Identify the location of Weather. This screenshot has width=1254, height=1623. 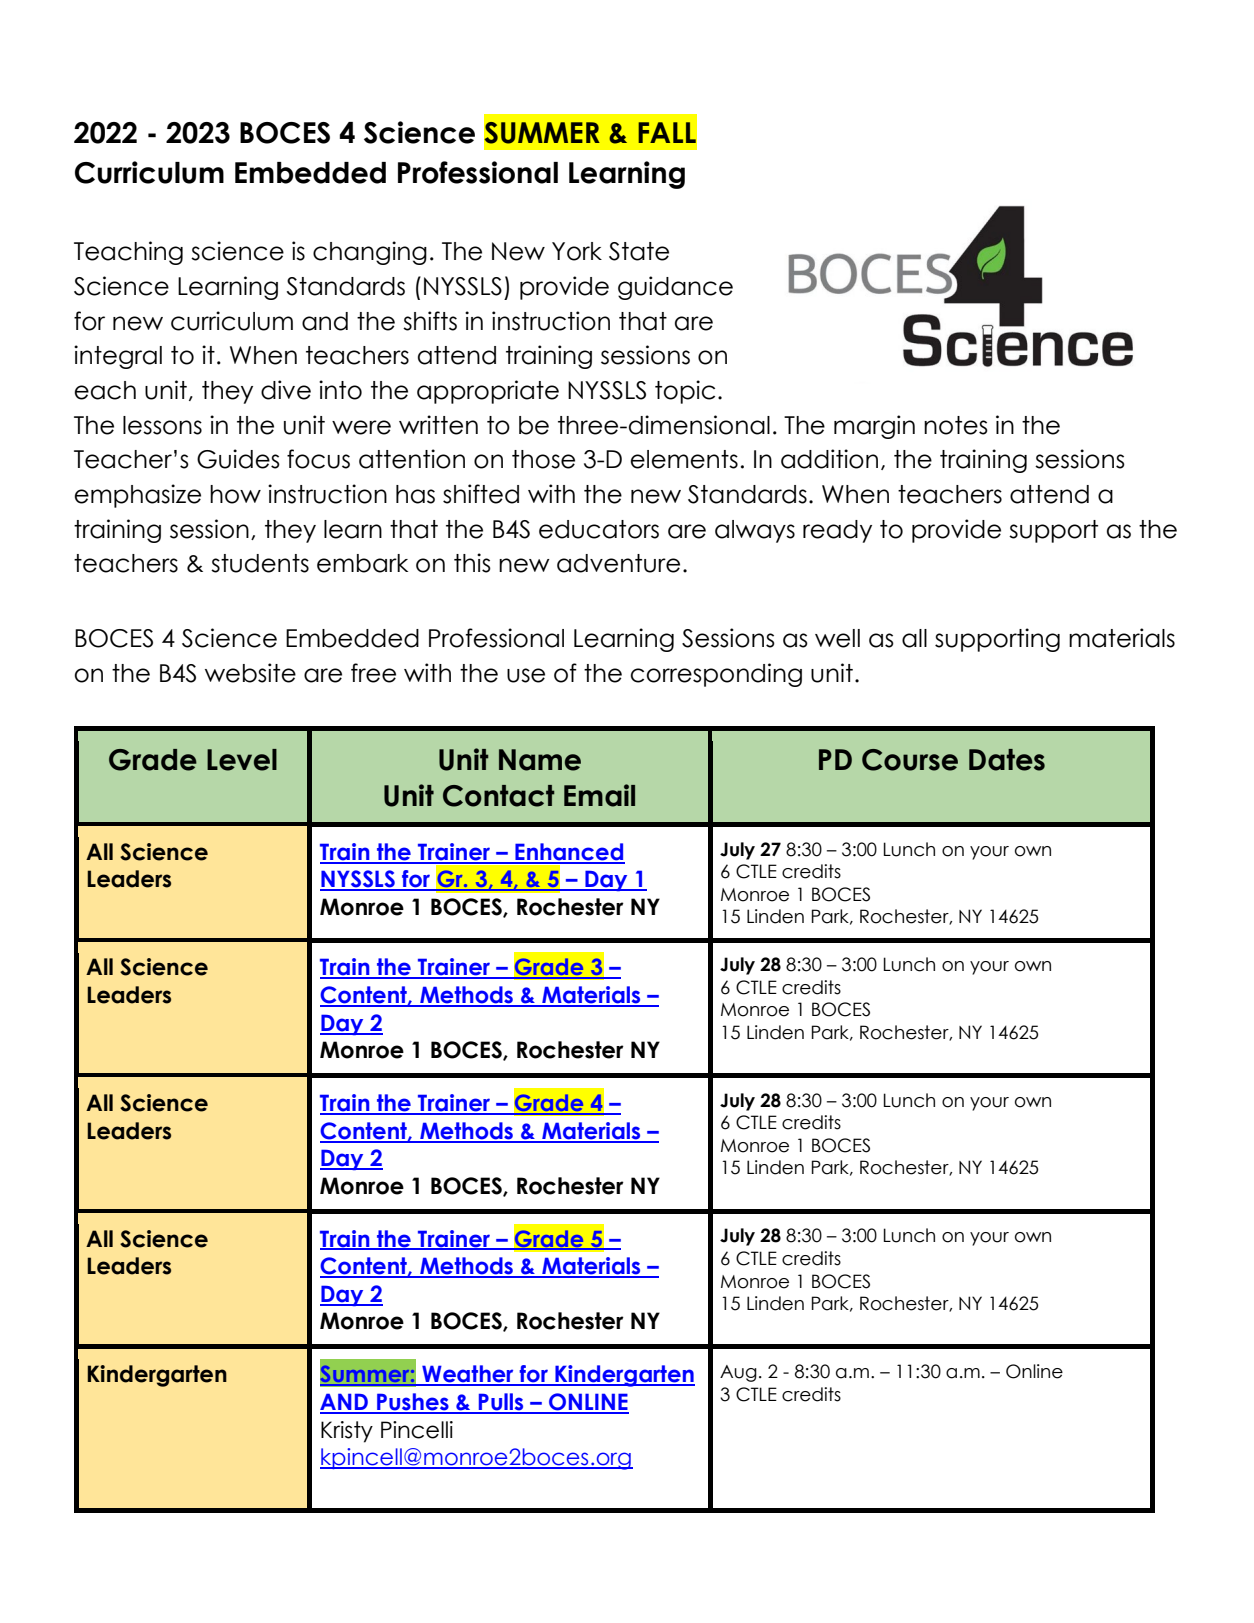
(468, 1375).
